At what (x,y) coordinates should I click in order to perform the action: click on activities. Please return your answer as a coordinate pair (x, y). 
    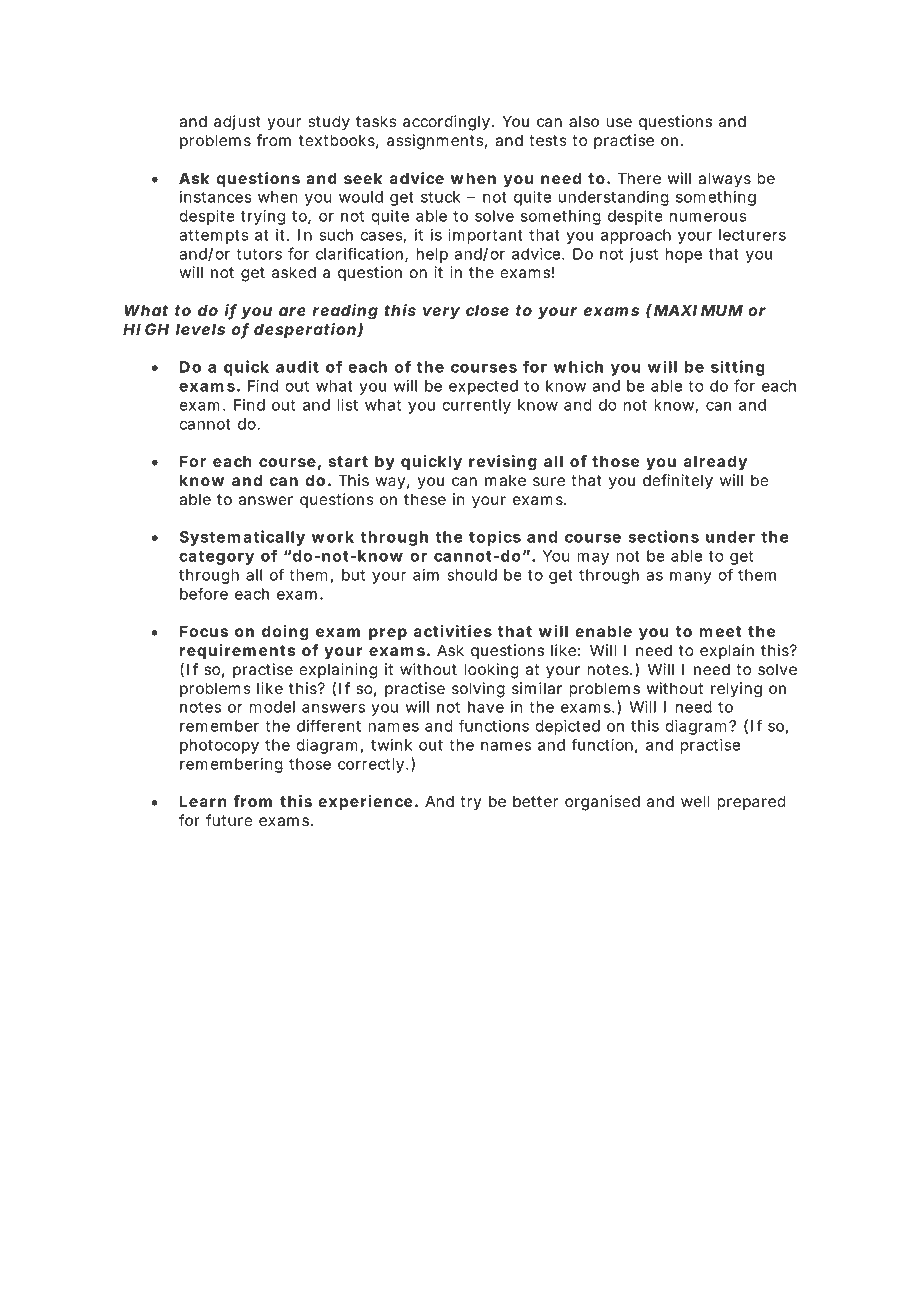
    Looking at the image, I should click on (452, 631).
